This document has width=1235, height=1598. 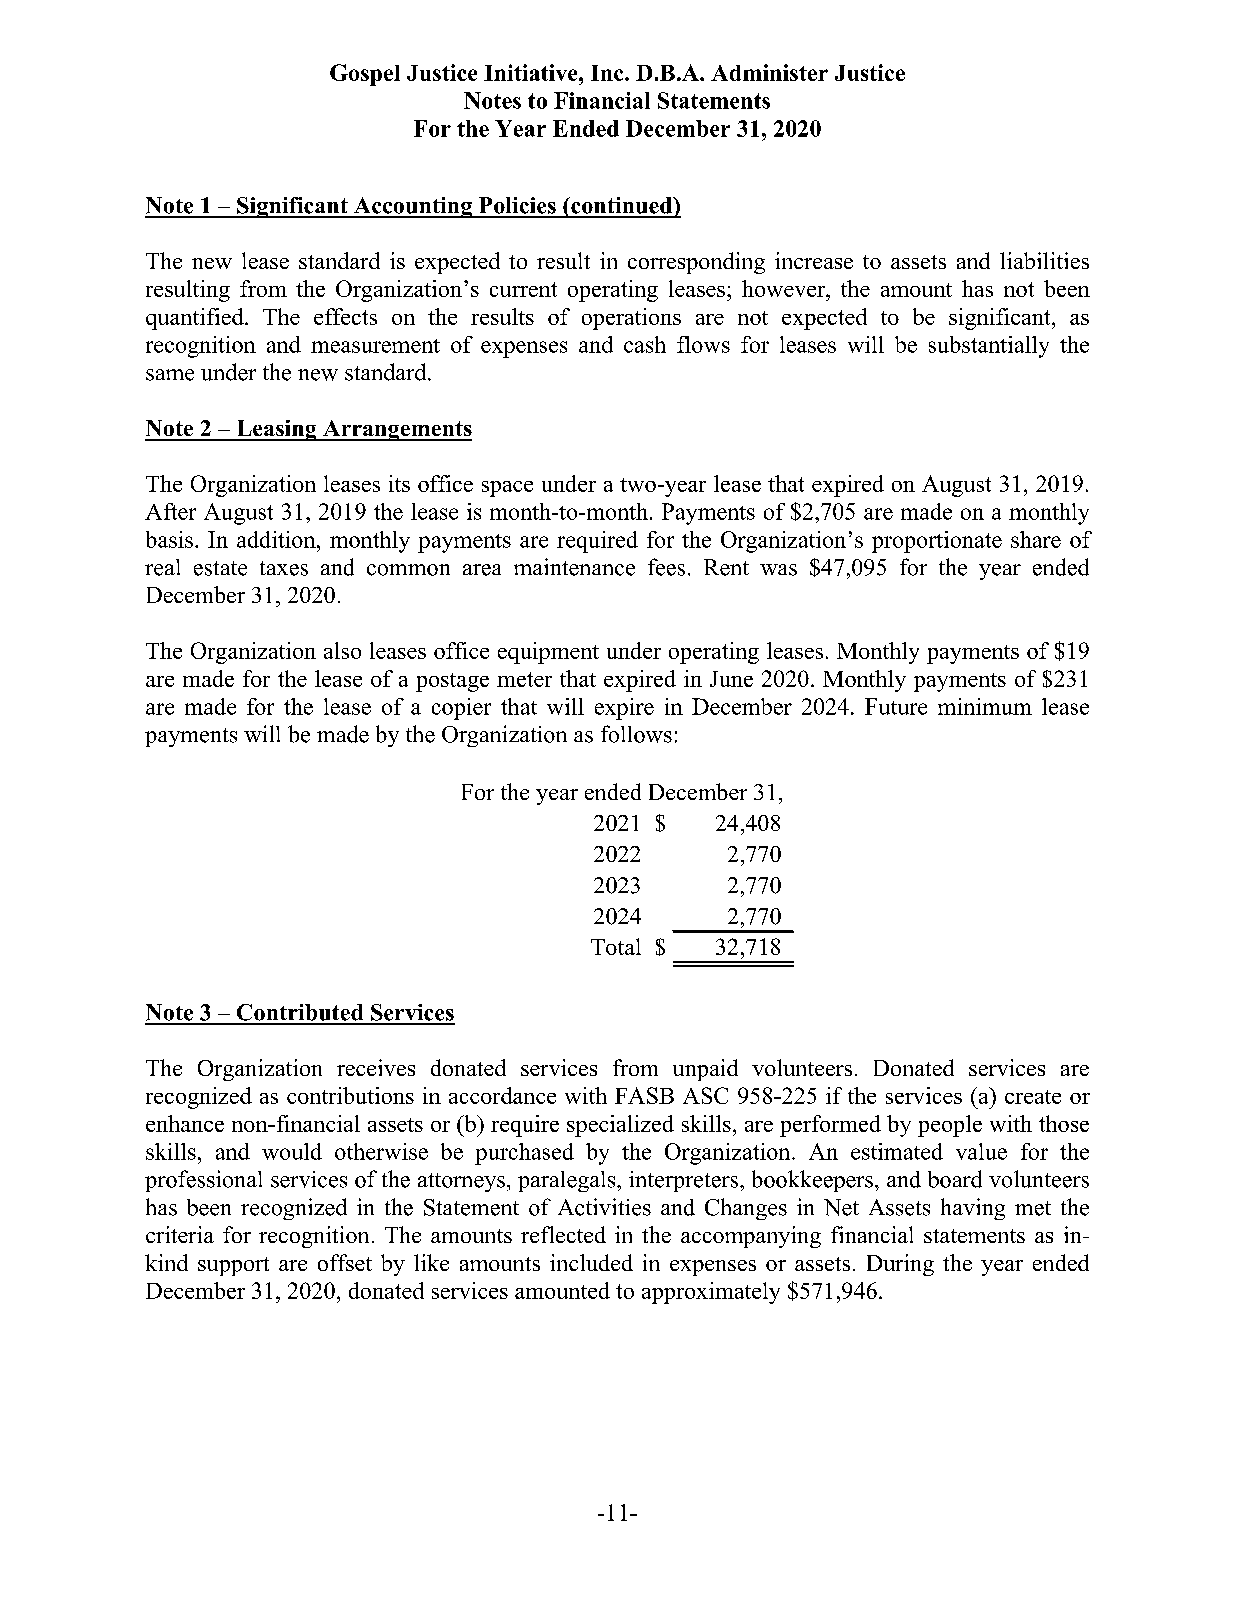 What do you see at coordinates (276, 430) in the document?
I see `Leasing` at bounding box center [276, 430].
